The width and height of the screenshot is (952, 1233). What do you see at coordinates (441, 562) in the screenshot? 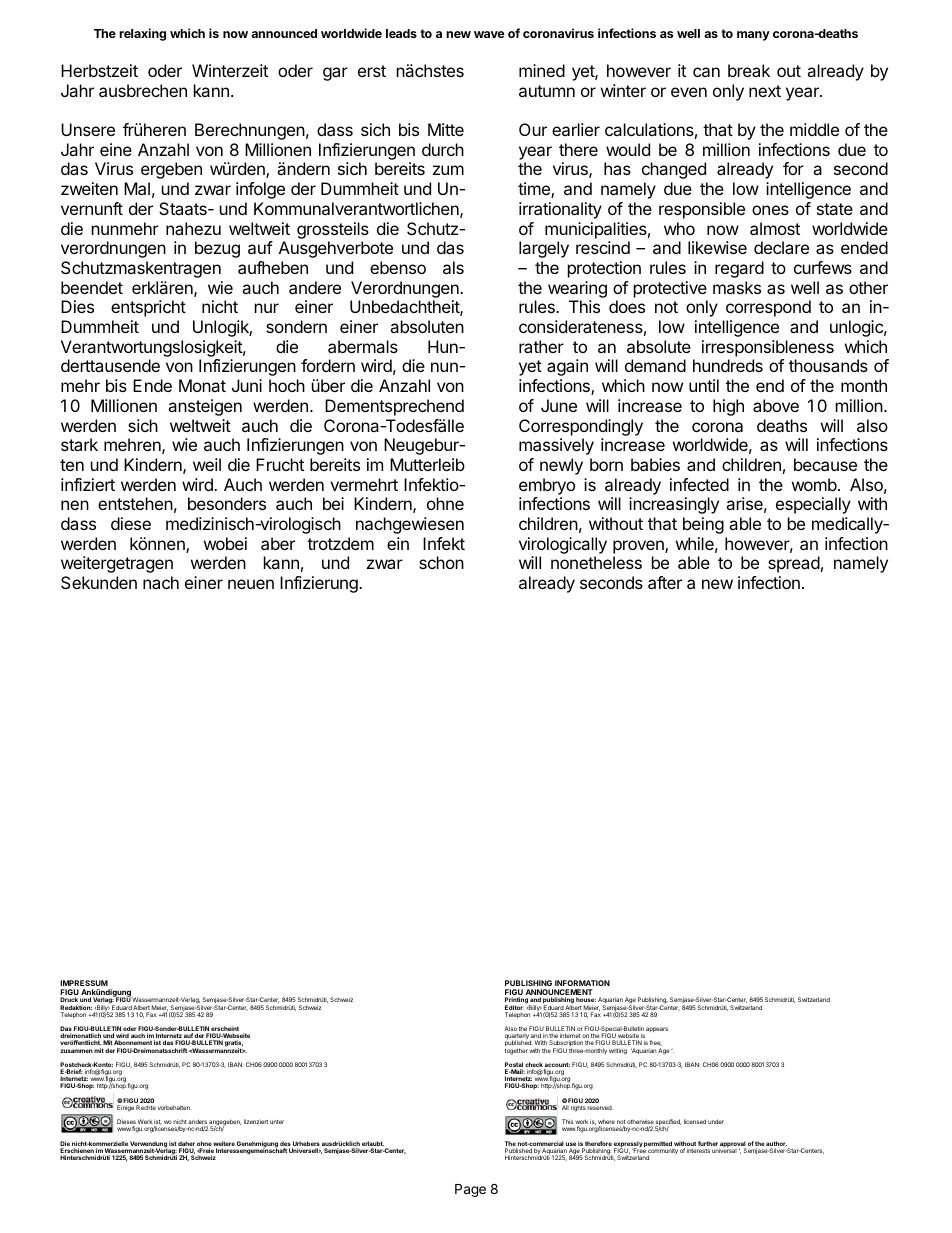
I see `schon` at bounding box center [441, 562].
